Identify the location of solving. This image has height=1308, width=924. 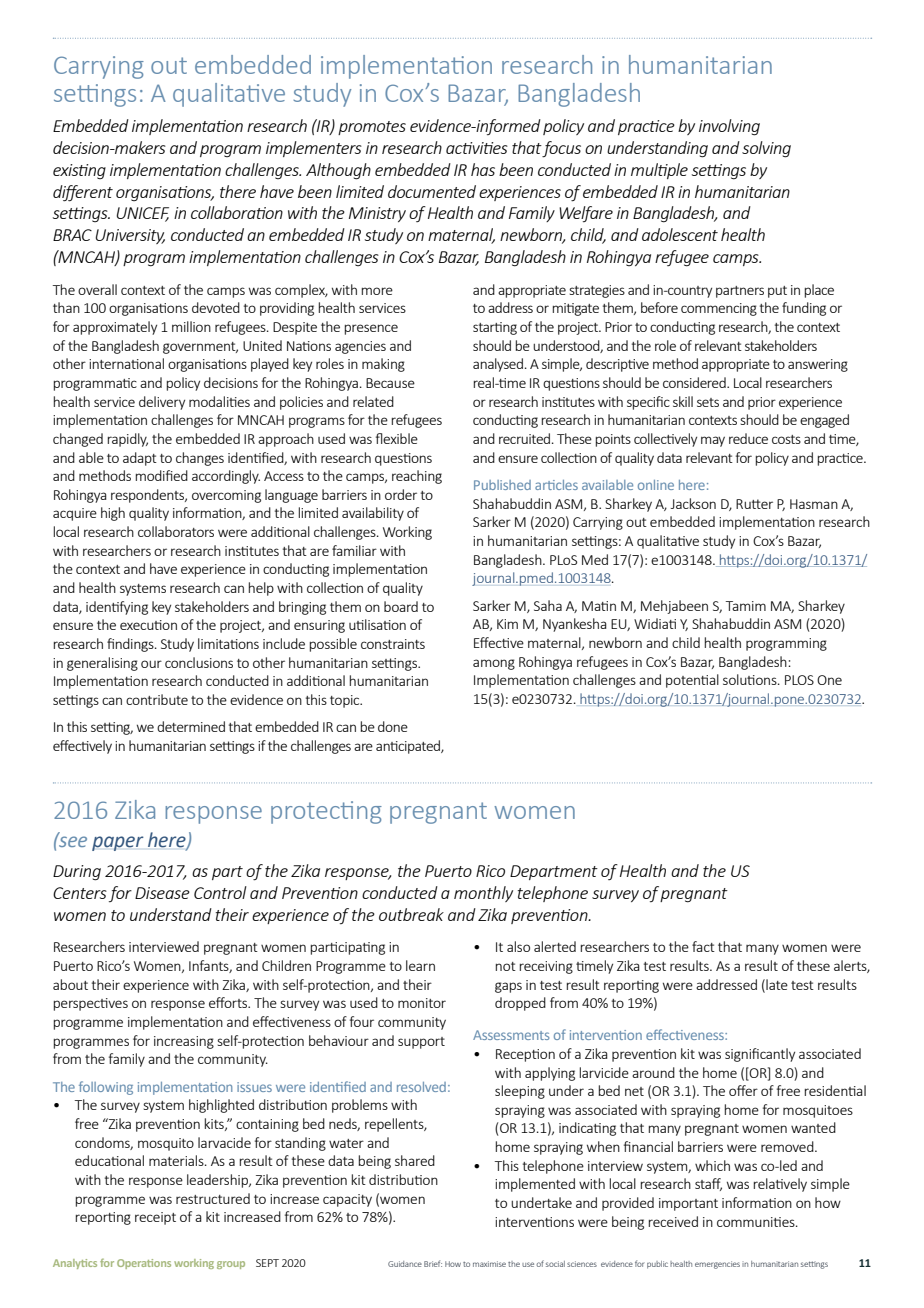
(766, 149).
